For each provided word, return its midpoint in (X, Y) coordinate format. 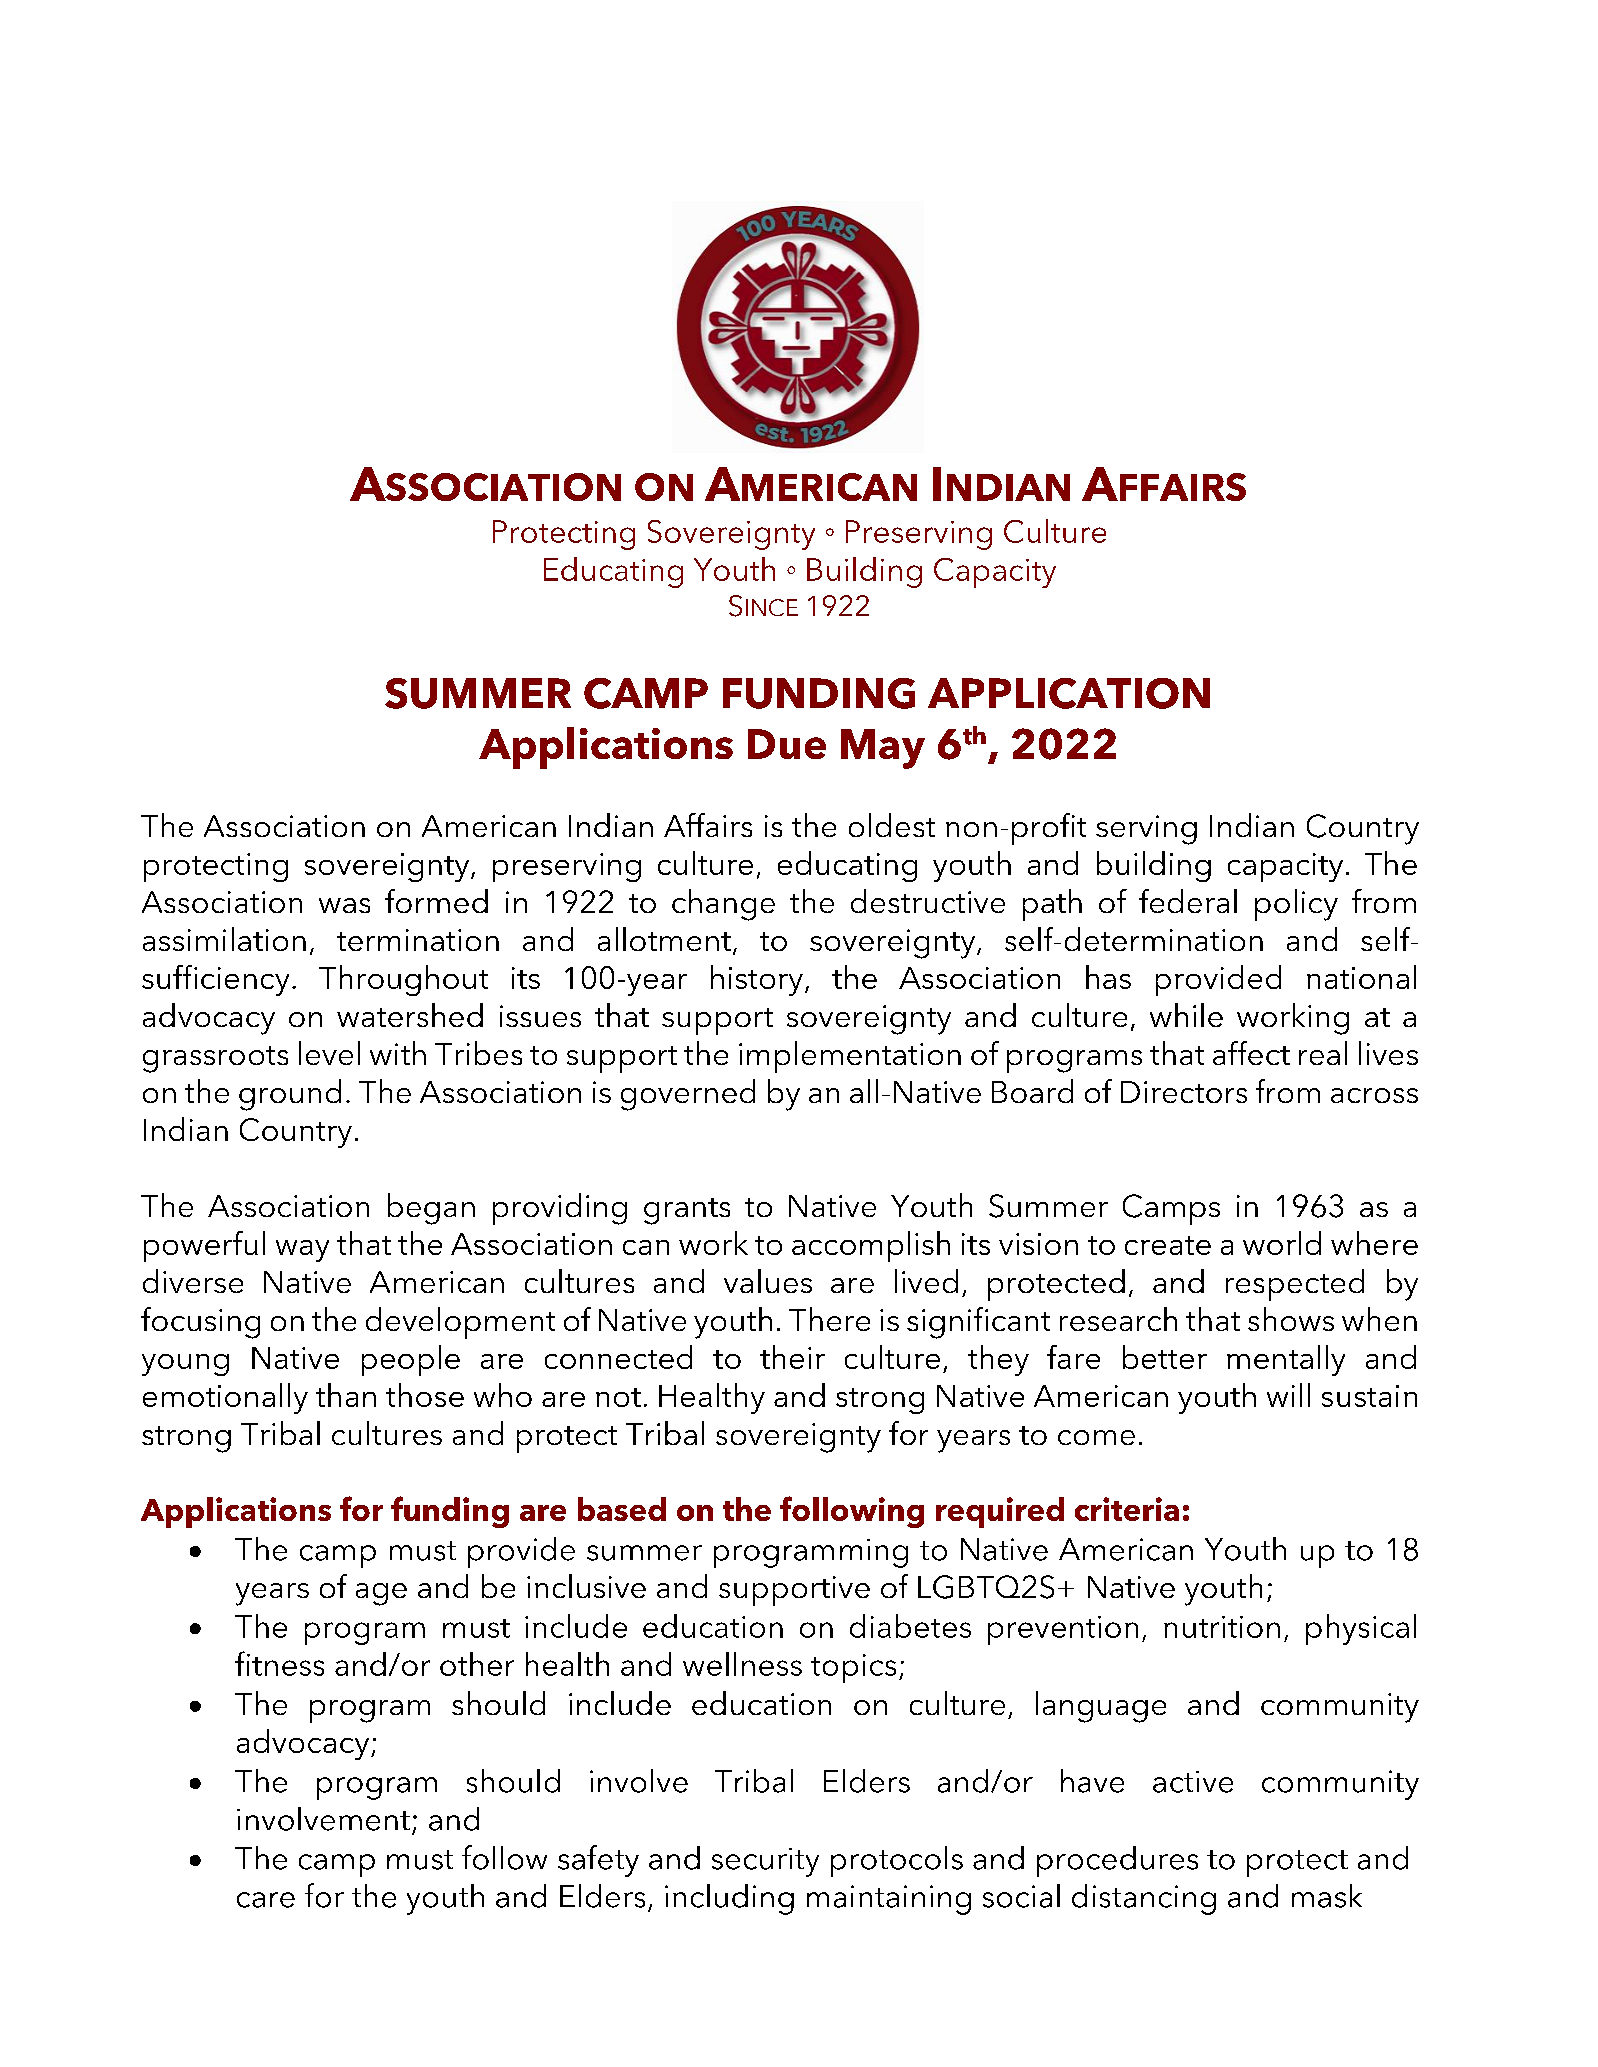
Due (787, 744)
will (1288, 1395)
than (346, 1395)
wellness (742, 1664)
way (302, 1251)
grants (687, 1211)
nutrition (1222, 1627)
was (344, 905)
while (1186, 1015)
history (757, 980)
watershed (410, 1015)
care (266, 1900)
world (1282, 1243)
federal (1188, 901)
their (792, 1357)
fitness (279, 1663)
